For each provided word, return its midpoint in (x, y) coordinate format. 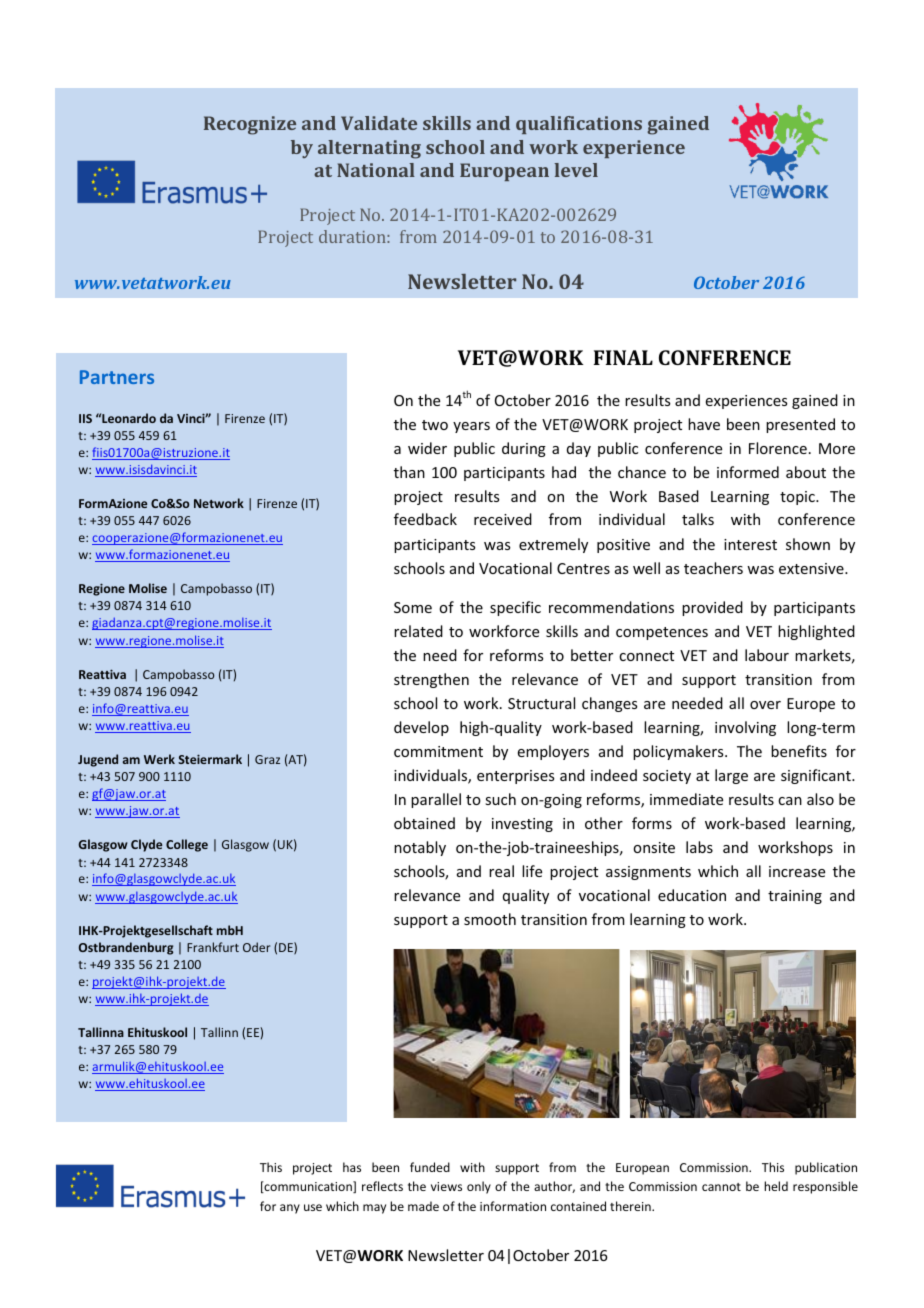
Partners (117, 377)
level (576, 170)
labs (699, 847)
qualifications (579, 125)
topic (798, 498)
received (503, 519)
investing (522, 825)
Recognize (250, 125)
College (187, 845)
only (479, 1187)
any (290, 1209)
